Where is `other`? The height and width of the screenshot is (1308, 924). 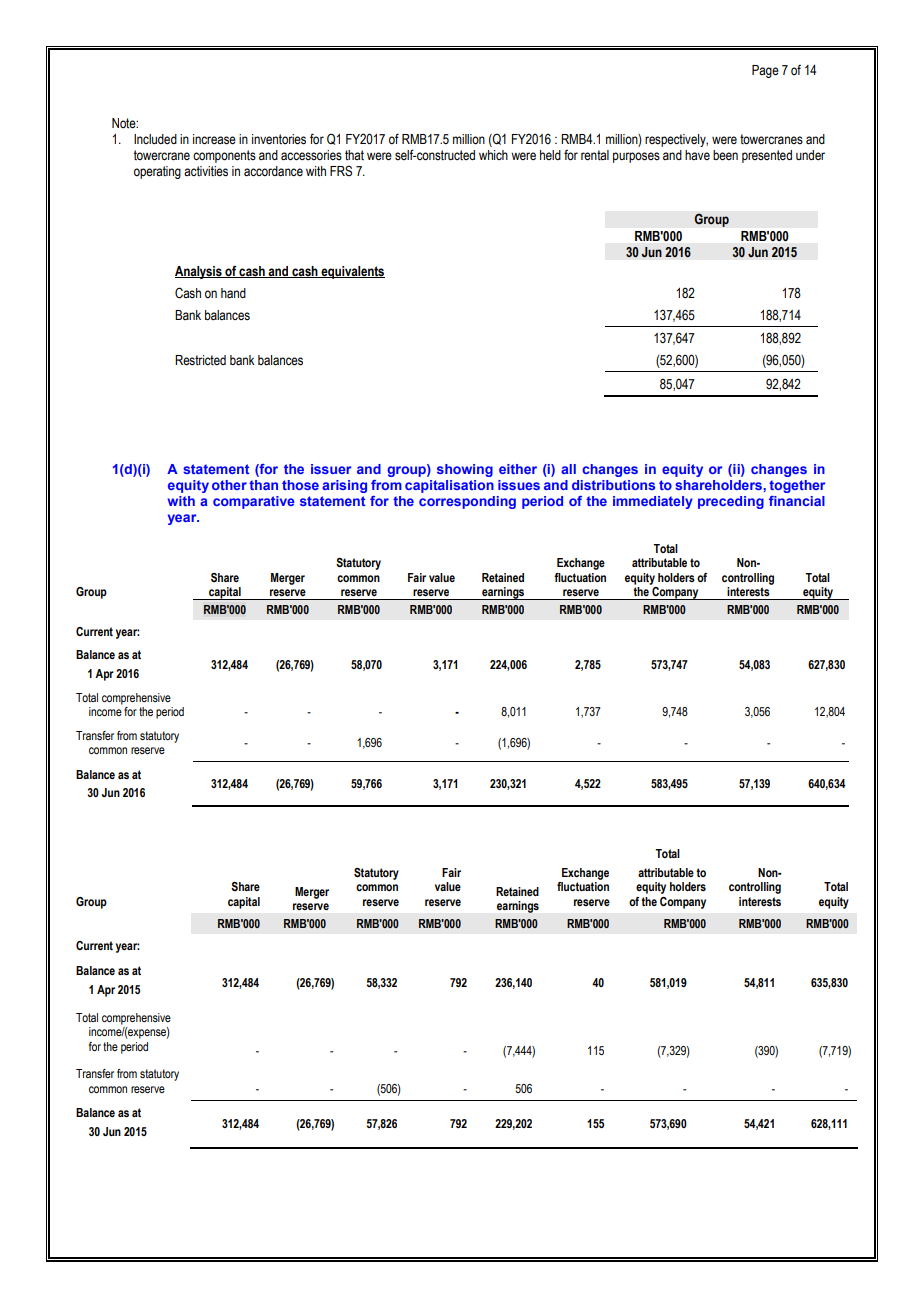
other is located at coordinates (229, 485).
